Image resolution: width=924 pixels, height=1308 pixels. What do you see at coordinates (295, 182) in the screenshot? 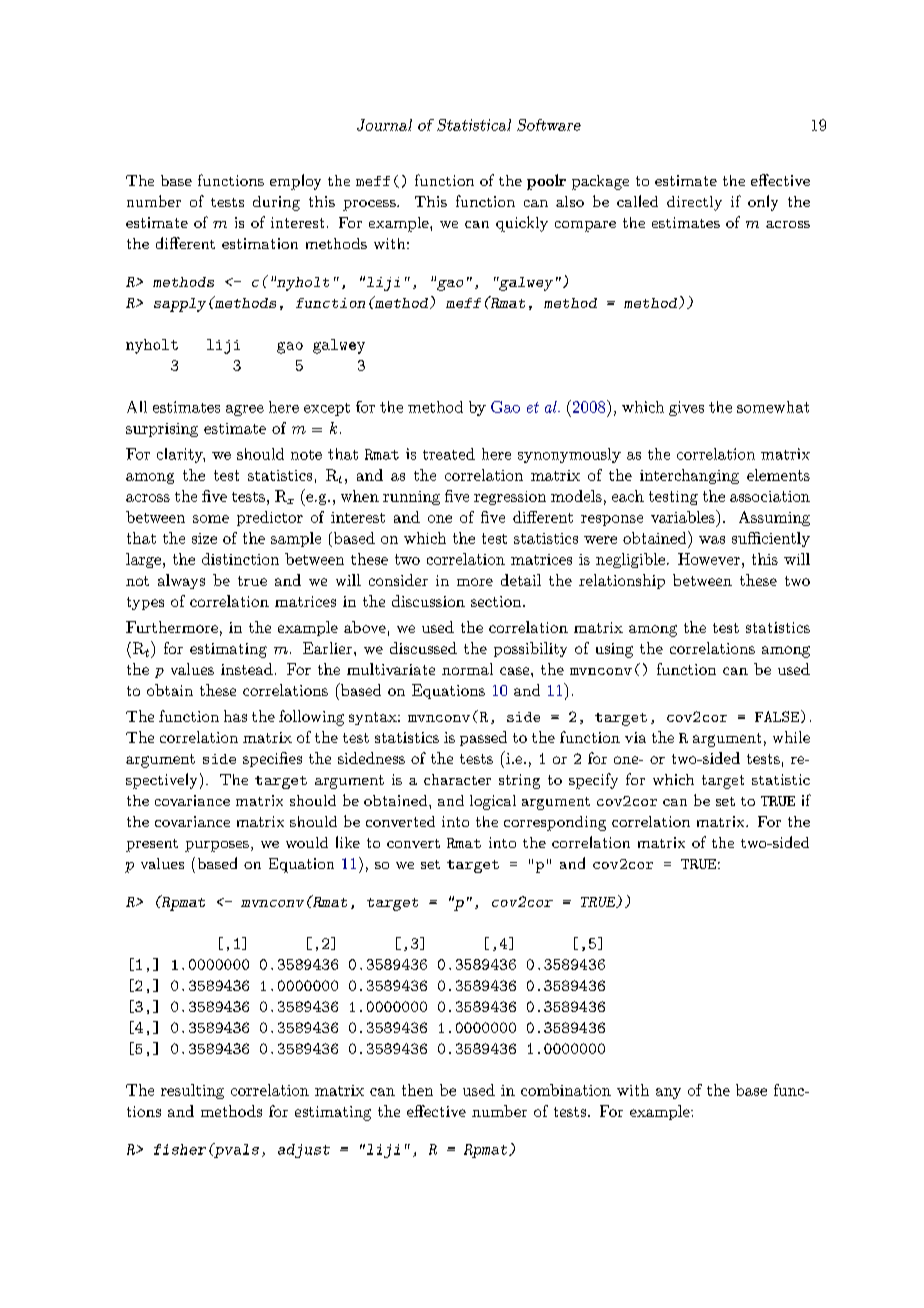
I see `employ` at bounding box center [295, 182].
